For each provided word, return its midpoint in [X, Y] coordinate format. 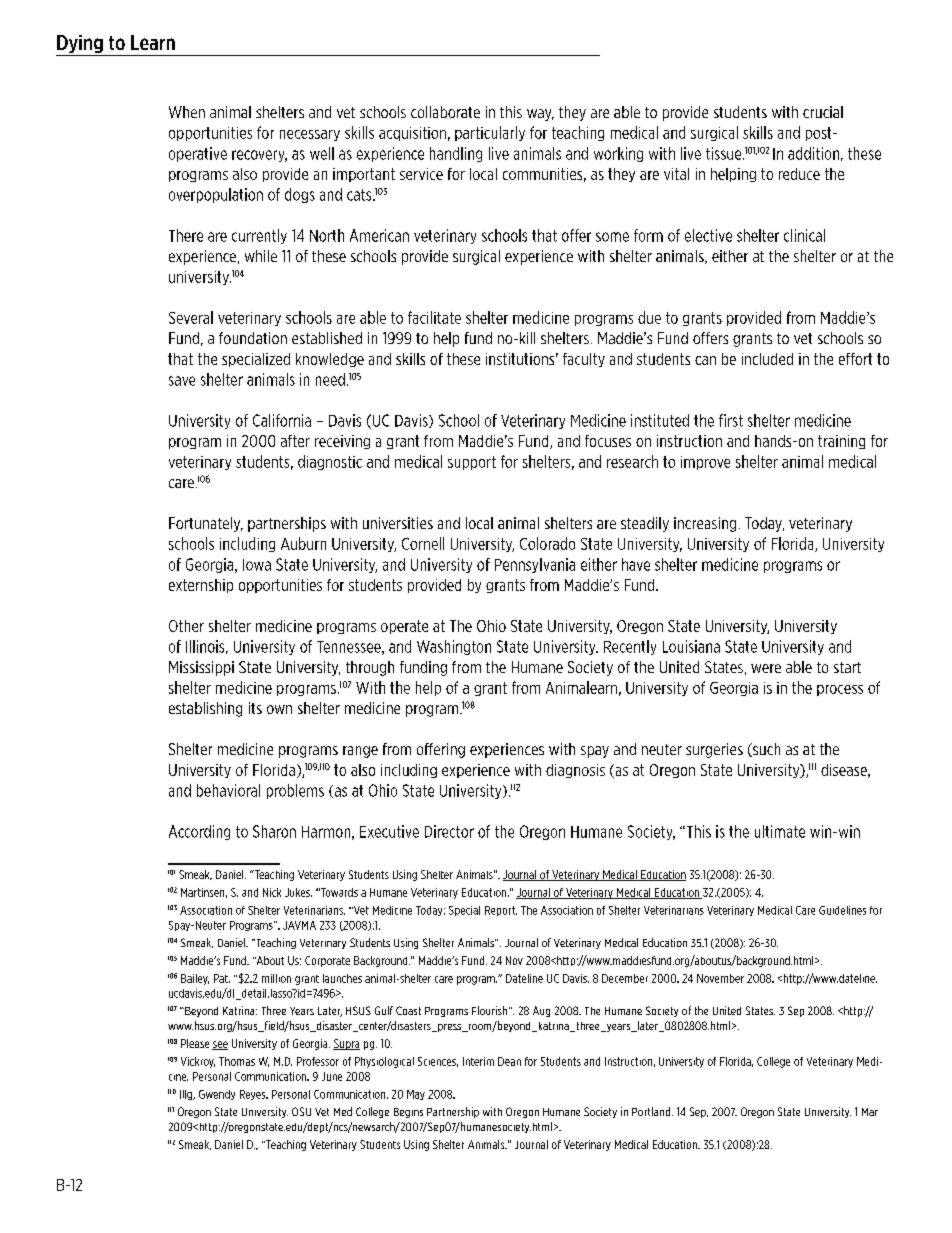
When [187, 112]
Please [195, 1043]
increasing [705, 524]
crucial [823, 112]
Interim [478, 1061]
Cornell [423, 543]
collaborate [445, 112]
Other [186, 626]
